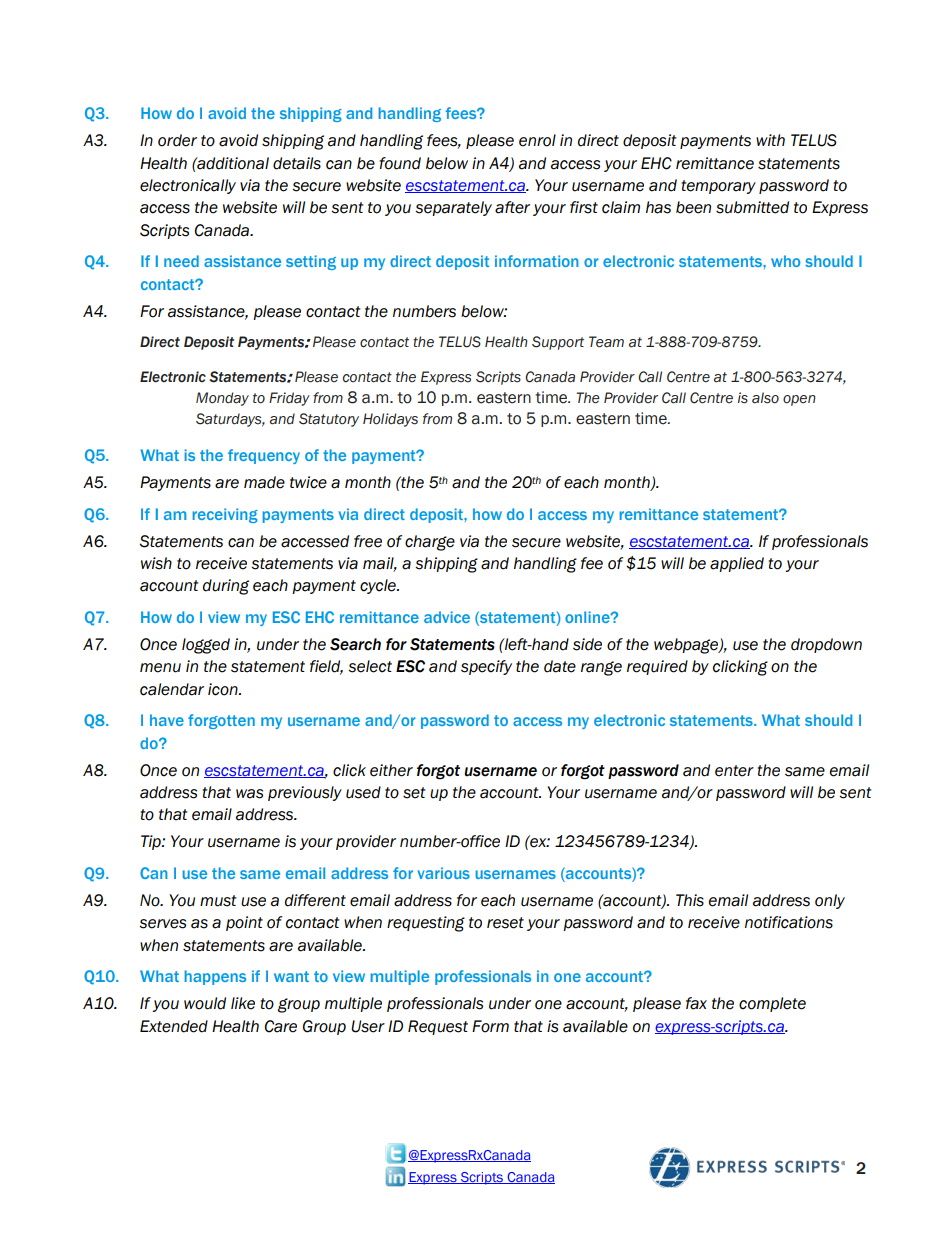 This screenshot has height=1233, width=952. Describe the element at coordinates (447, 617) in the screenshot. I see `advice` at that location.
